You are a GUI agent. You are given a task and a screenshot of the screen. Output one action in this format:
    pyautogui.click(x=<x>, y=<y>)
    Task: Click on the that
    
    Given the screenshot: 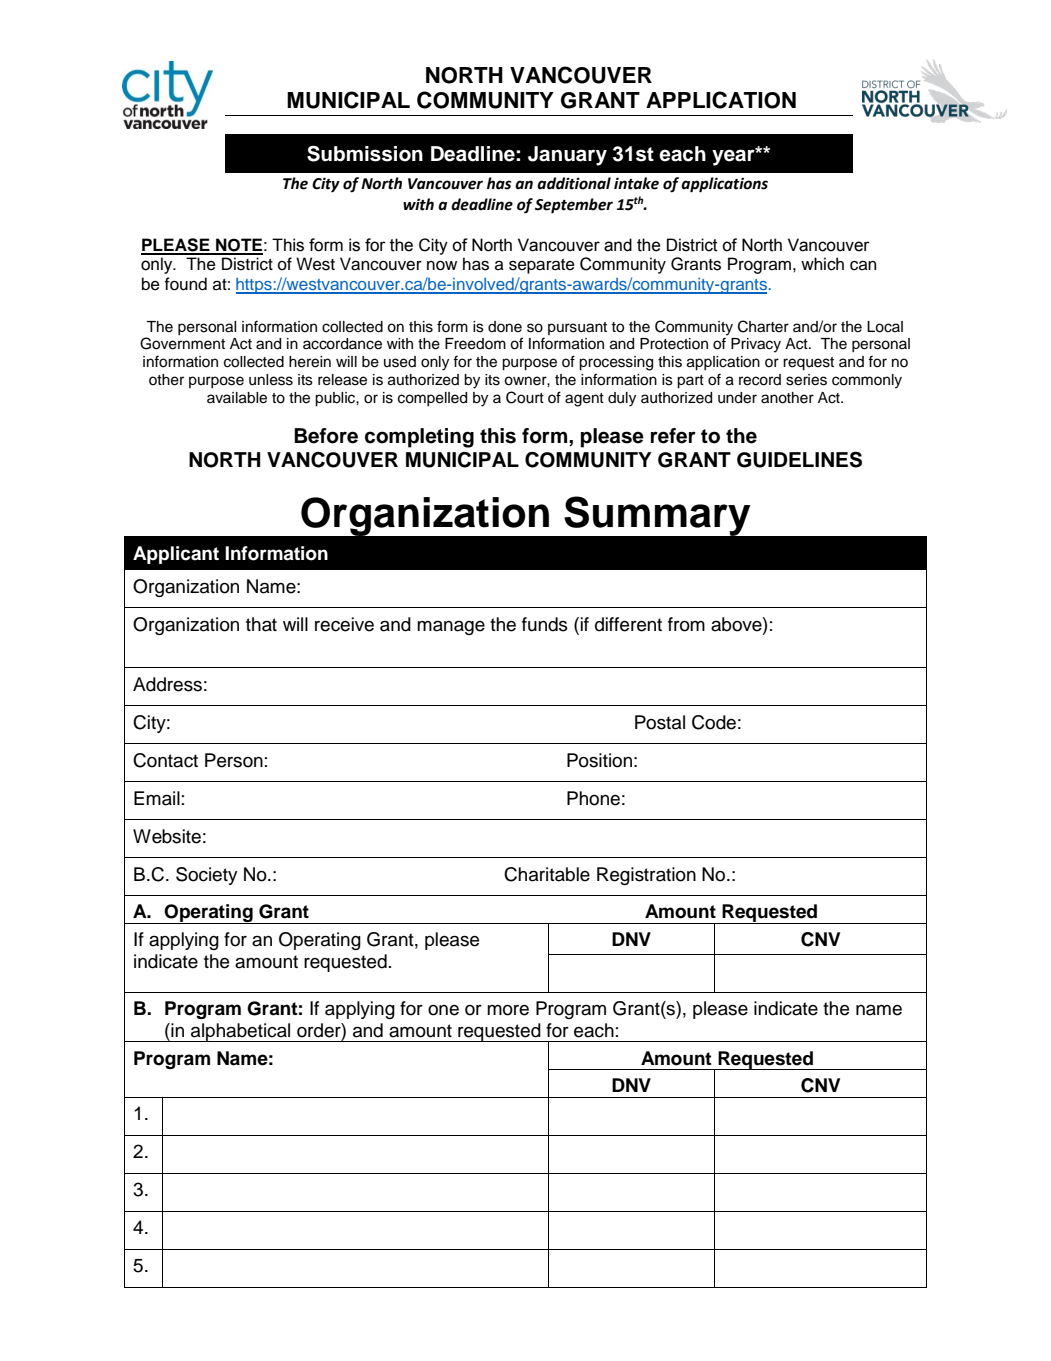 What is the action you would take?
    pyautogui.click(x=261, y=624)
